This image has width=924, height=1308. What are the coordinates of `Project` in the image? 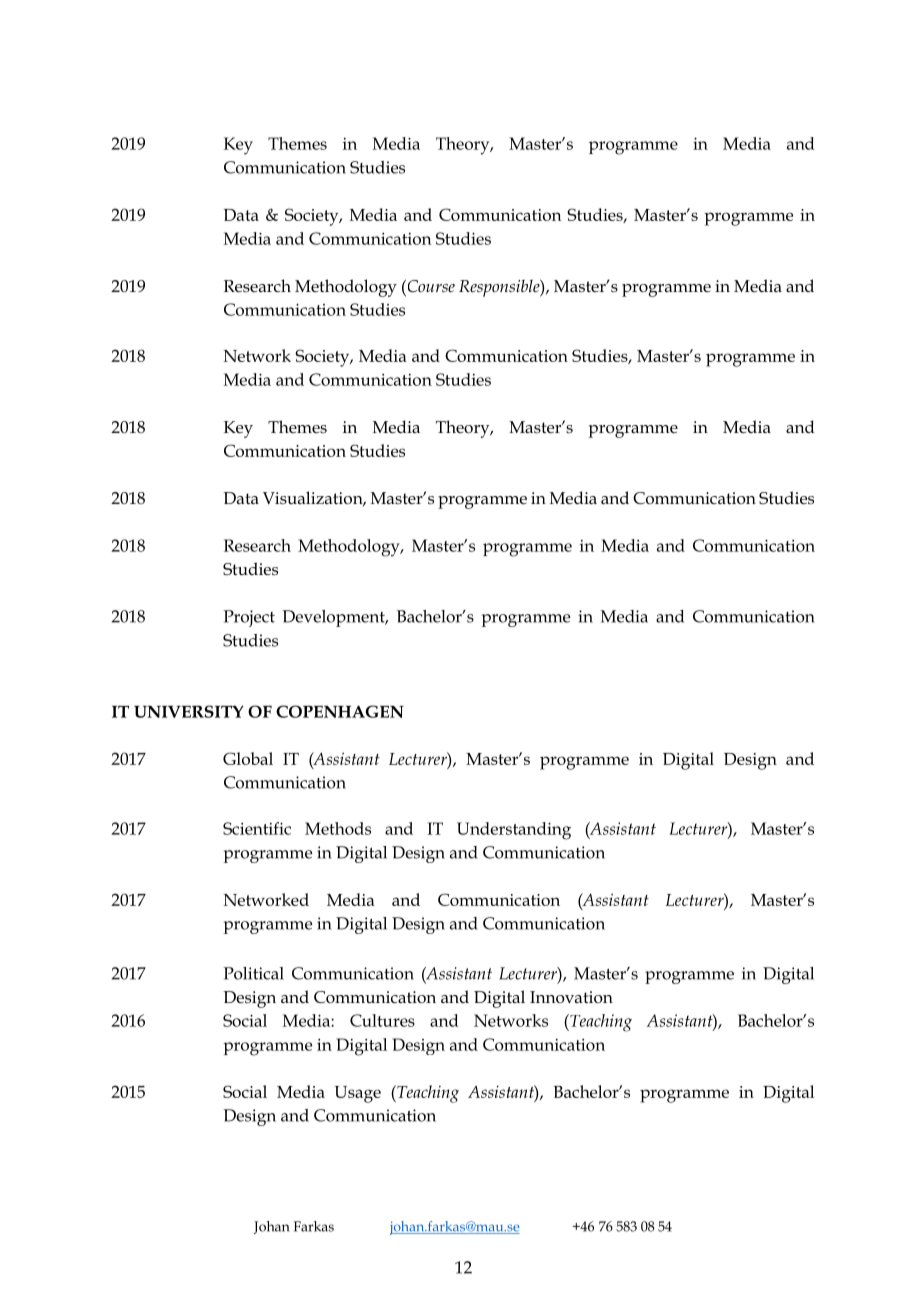 It's located at (249, 618).
